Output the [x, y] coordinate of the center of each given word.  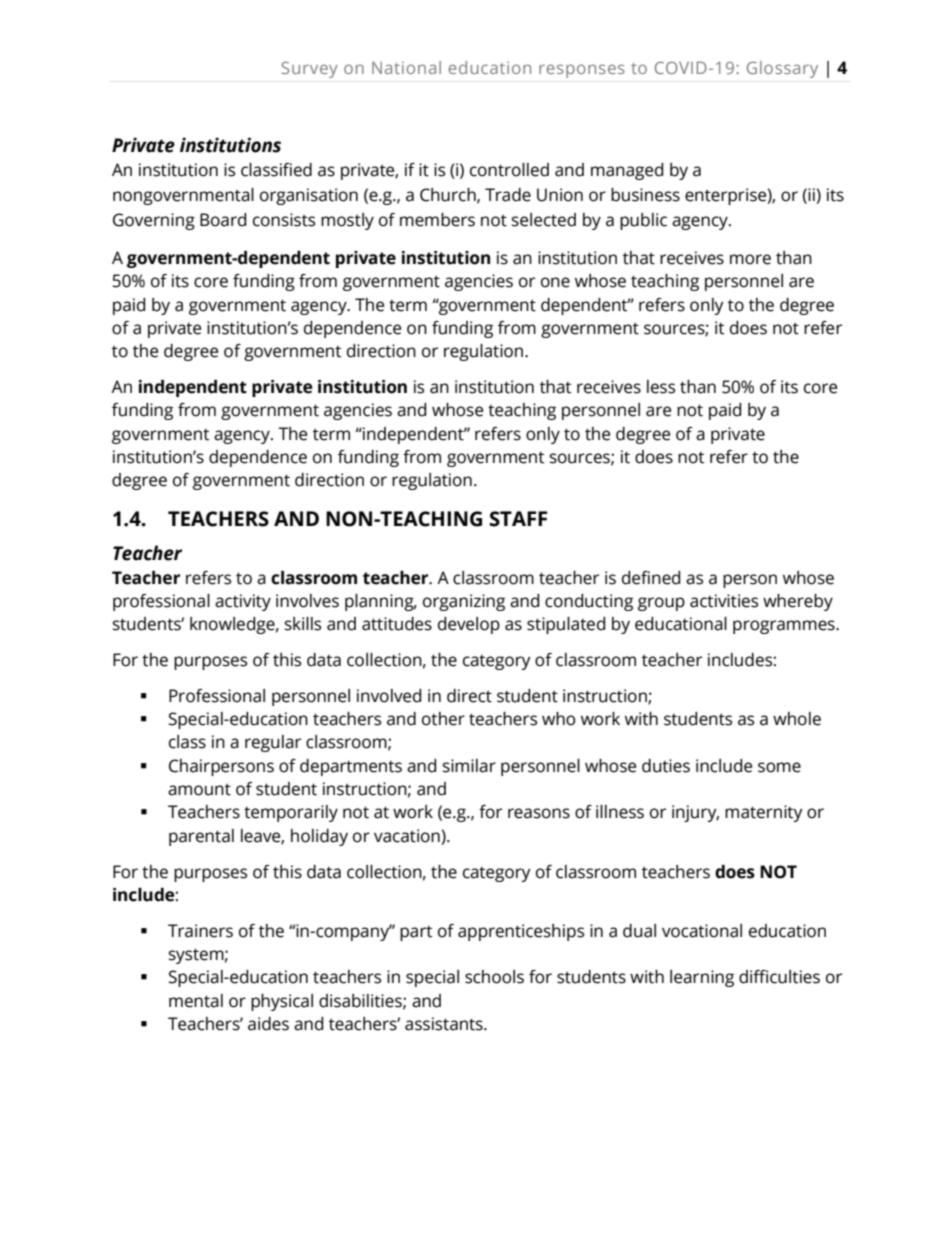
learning [702, 978]
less [661, 387]
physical [282, 1002]
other [443, 719]
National [406, 67]
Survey [309, 70]
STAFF [518, 519]
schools [494, 977]
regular [273, 743]
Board [223, 220]
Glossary [782, 69]
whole [797, 719]
